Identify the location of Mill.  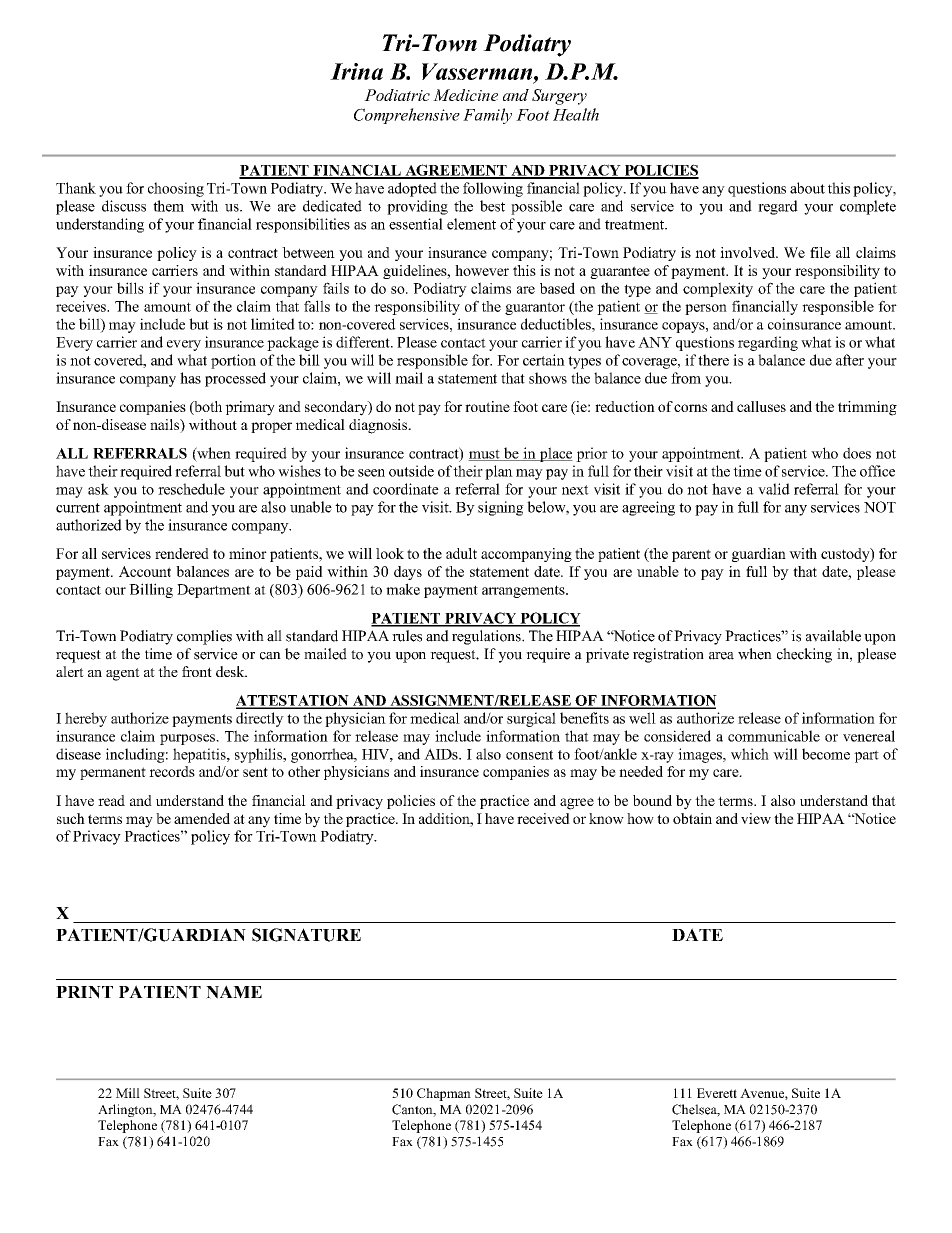
(128, 1093).
